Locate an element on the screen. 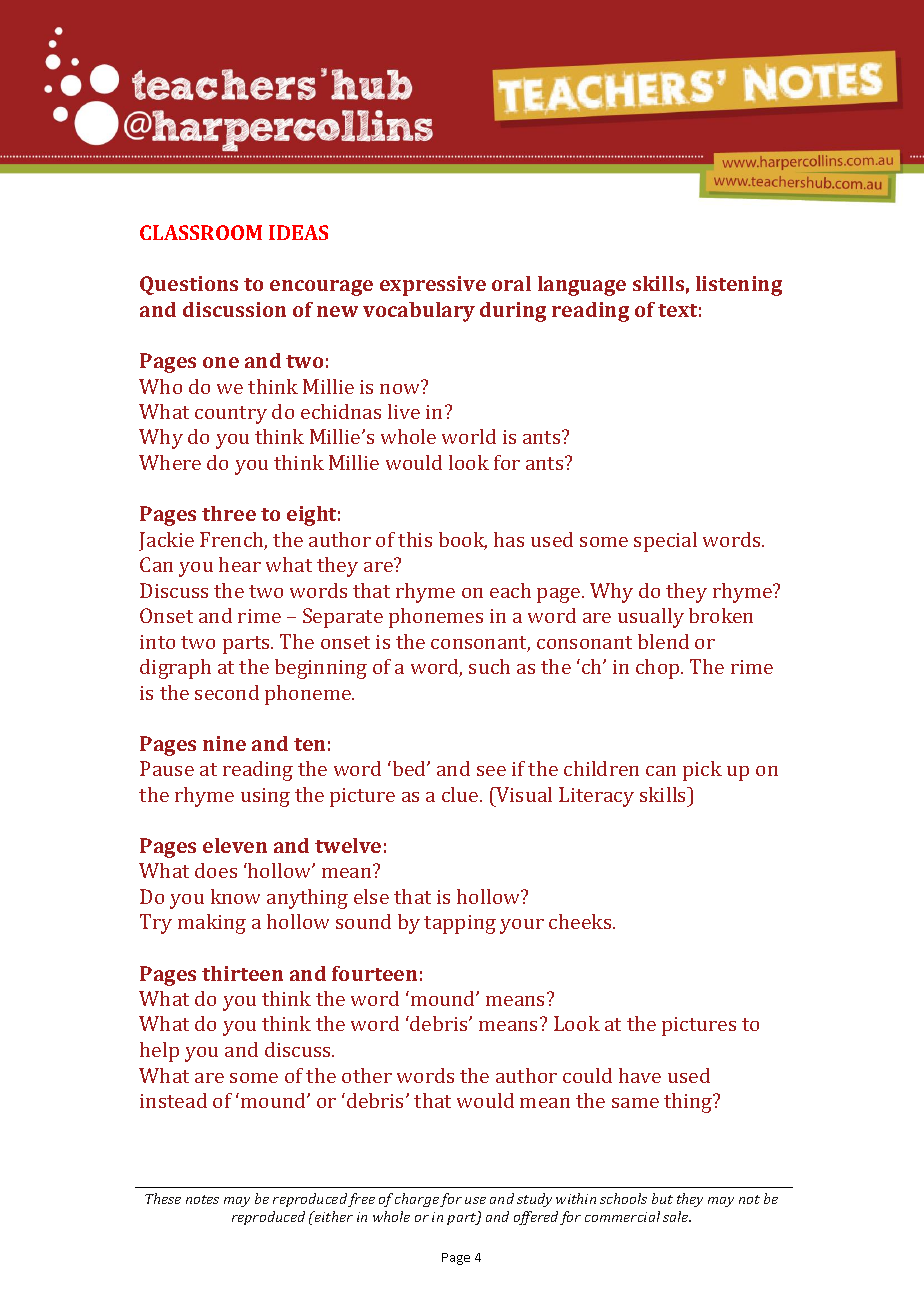 This screenshot has width=924, height=1309. nine is located at coordinates (224, 743).
